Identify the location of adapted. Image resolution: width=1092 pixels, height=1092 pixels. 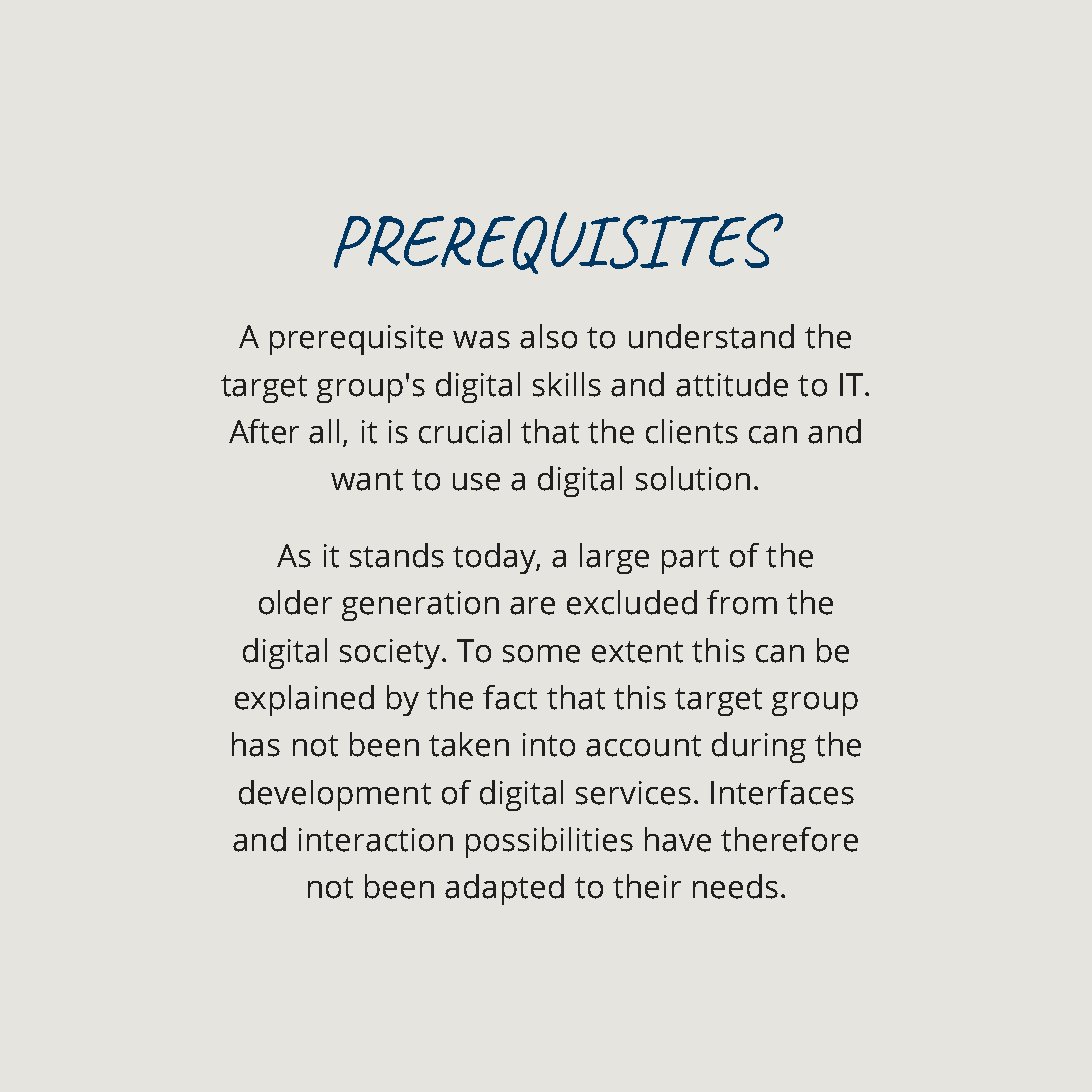
(504, 889).
